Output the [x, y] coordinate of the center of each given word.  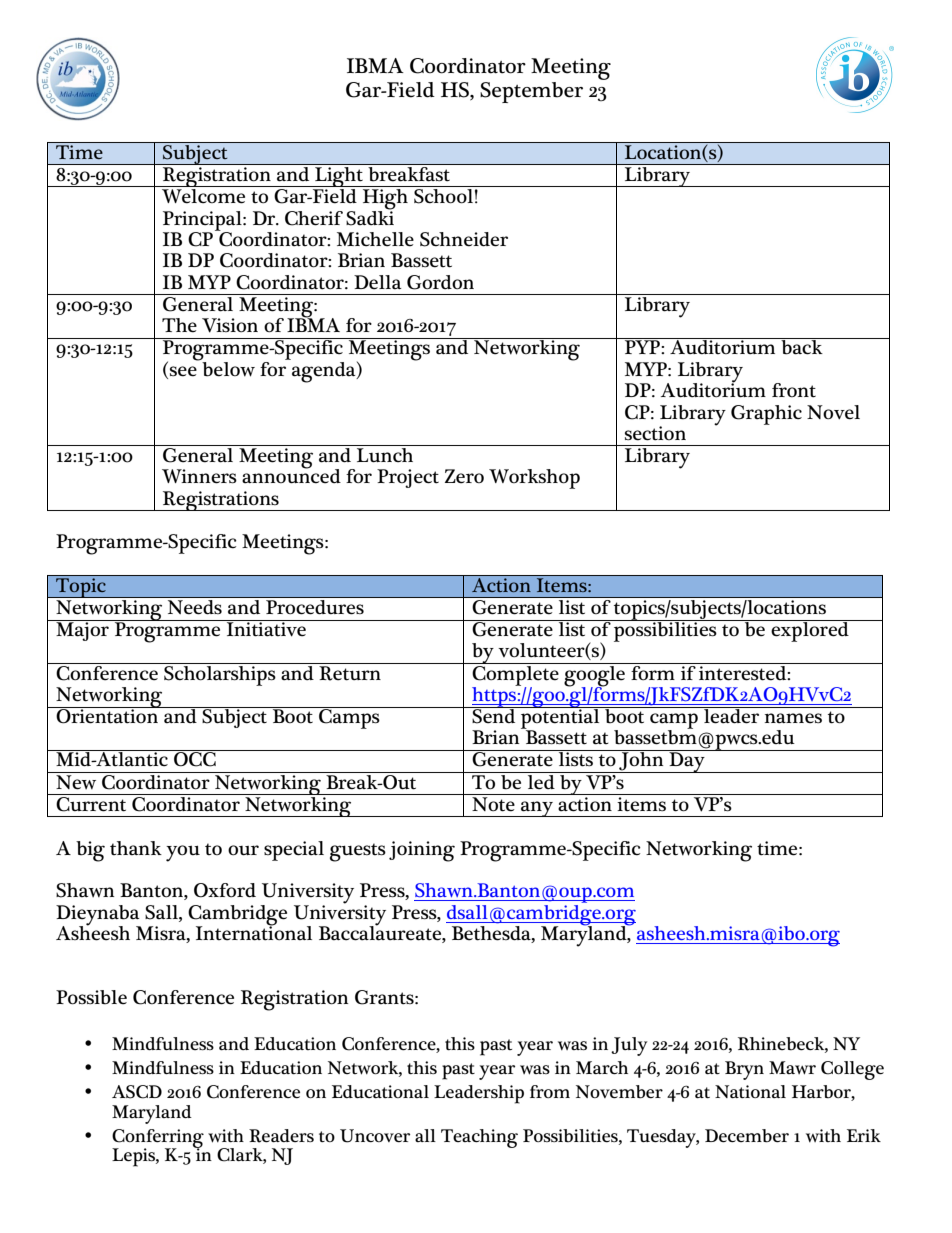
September [531, 92]
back [802, 346]
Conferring [158, 1139]
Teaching [479, 1138]
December [747, 1136]
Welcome [204, 195]
